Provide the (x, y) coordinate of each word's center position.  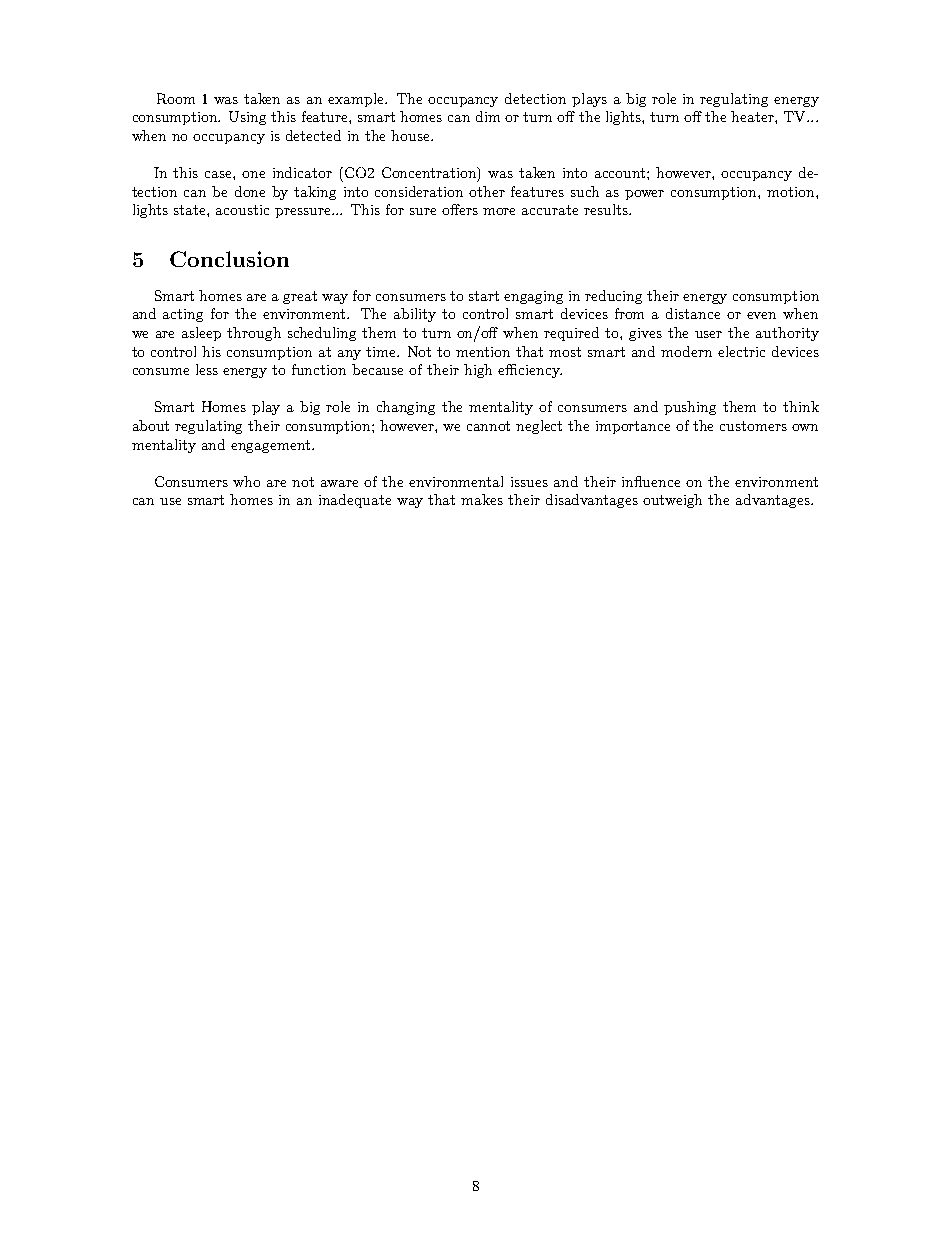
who (246, 481)
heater (753, 116)
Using (247, 118)
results (607, 209)
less (207, 369)
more (499, 211)
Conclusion (229, 259)
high (478, 371)
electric (741, 351)
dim (488, 116)
